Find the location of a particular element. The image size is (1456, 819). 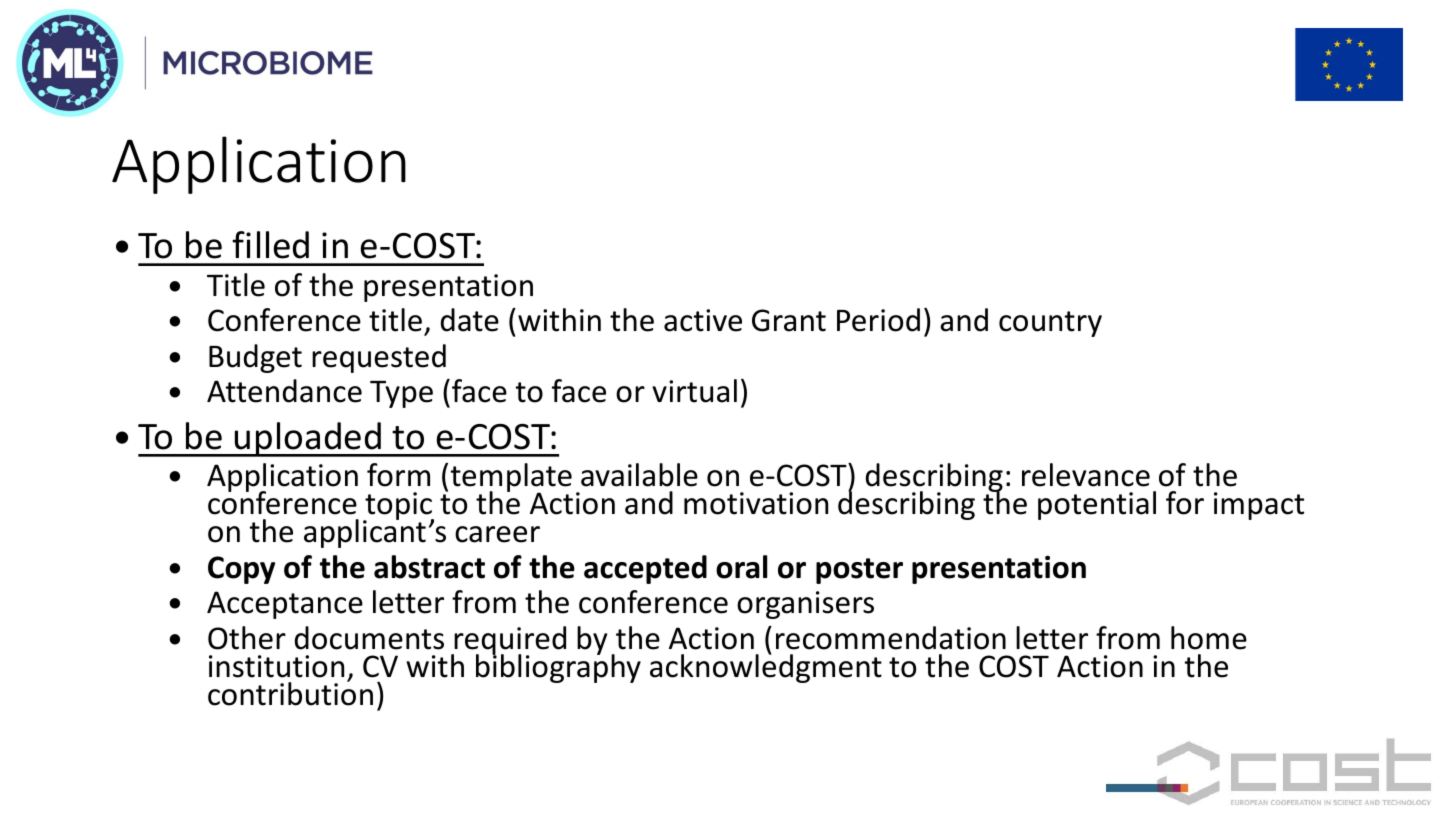

contribution is located at coordinates (290, 693).
